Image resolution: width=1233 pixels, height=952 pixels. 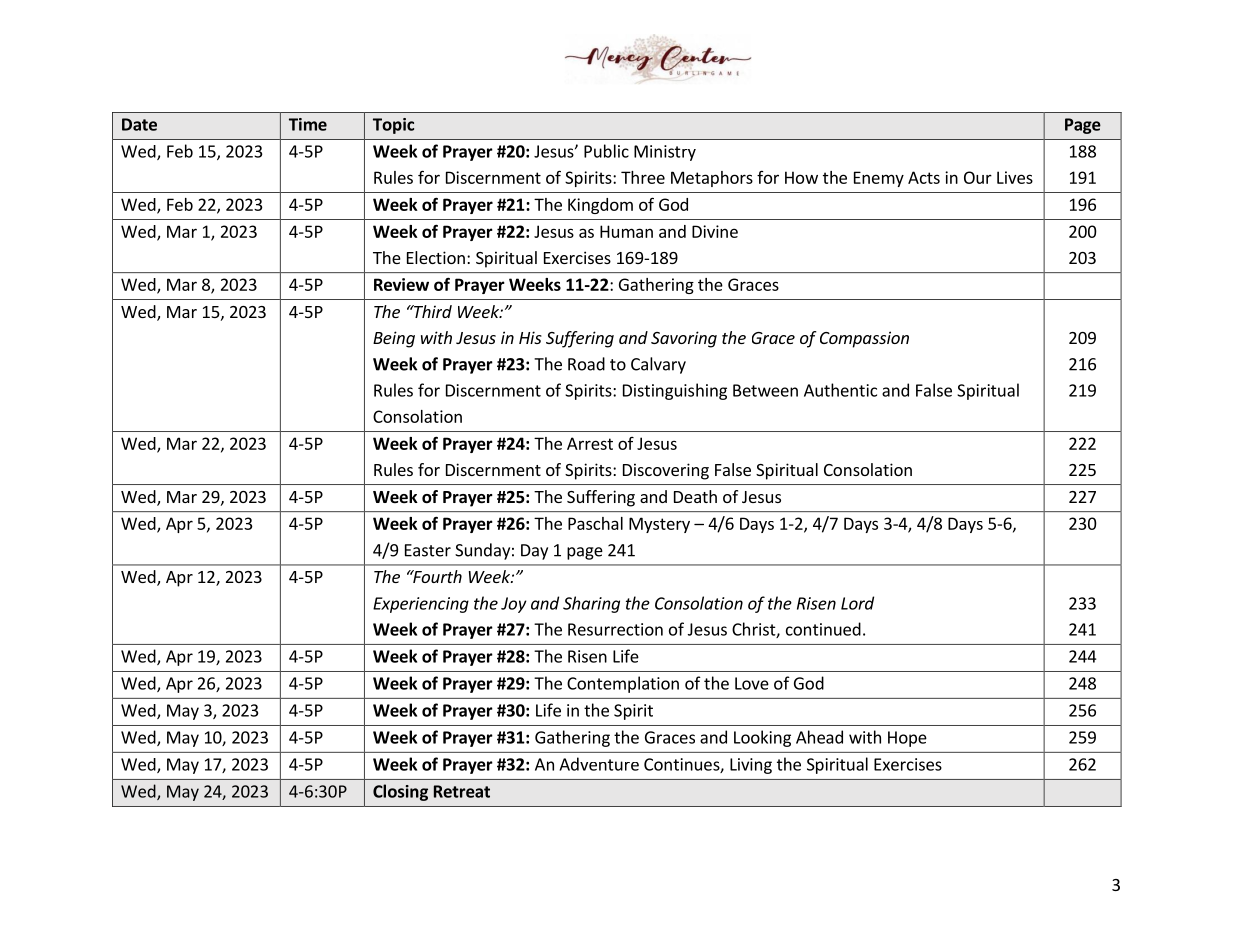 What do you see at coordinates (599, 764) in the document?
I see `Adventure` at bounding box center [599, 764].
